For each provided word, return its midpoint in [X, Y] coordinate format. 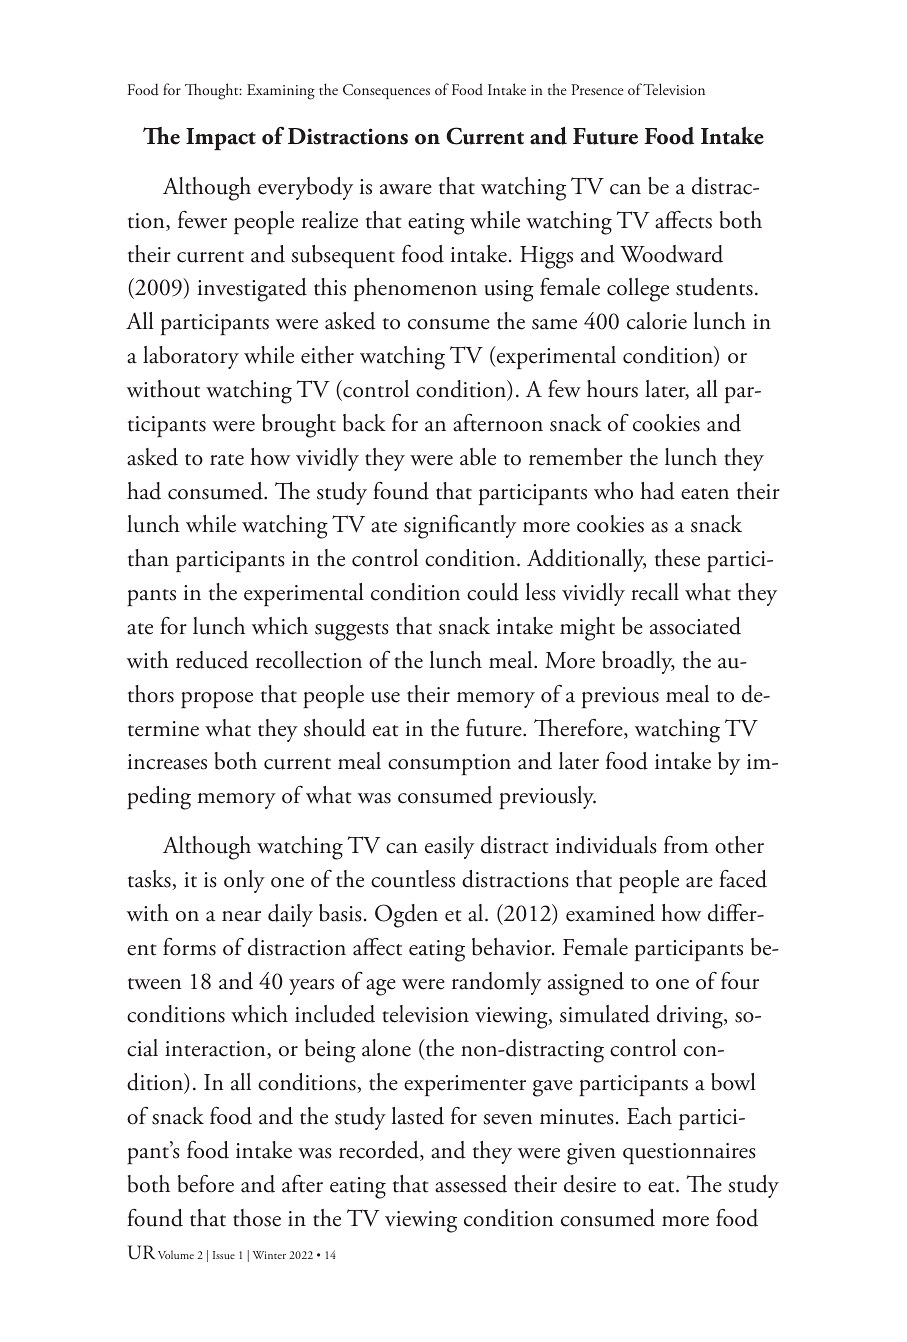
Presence [597, 89]
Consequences [386, 91]
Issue [224, 1255]
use [385, 697]
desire [590, 1184]
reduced [212, 660]
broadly [638, 662]
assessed [471, 1184]
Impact [221, 139]
